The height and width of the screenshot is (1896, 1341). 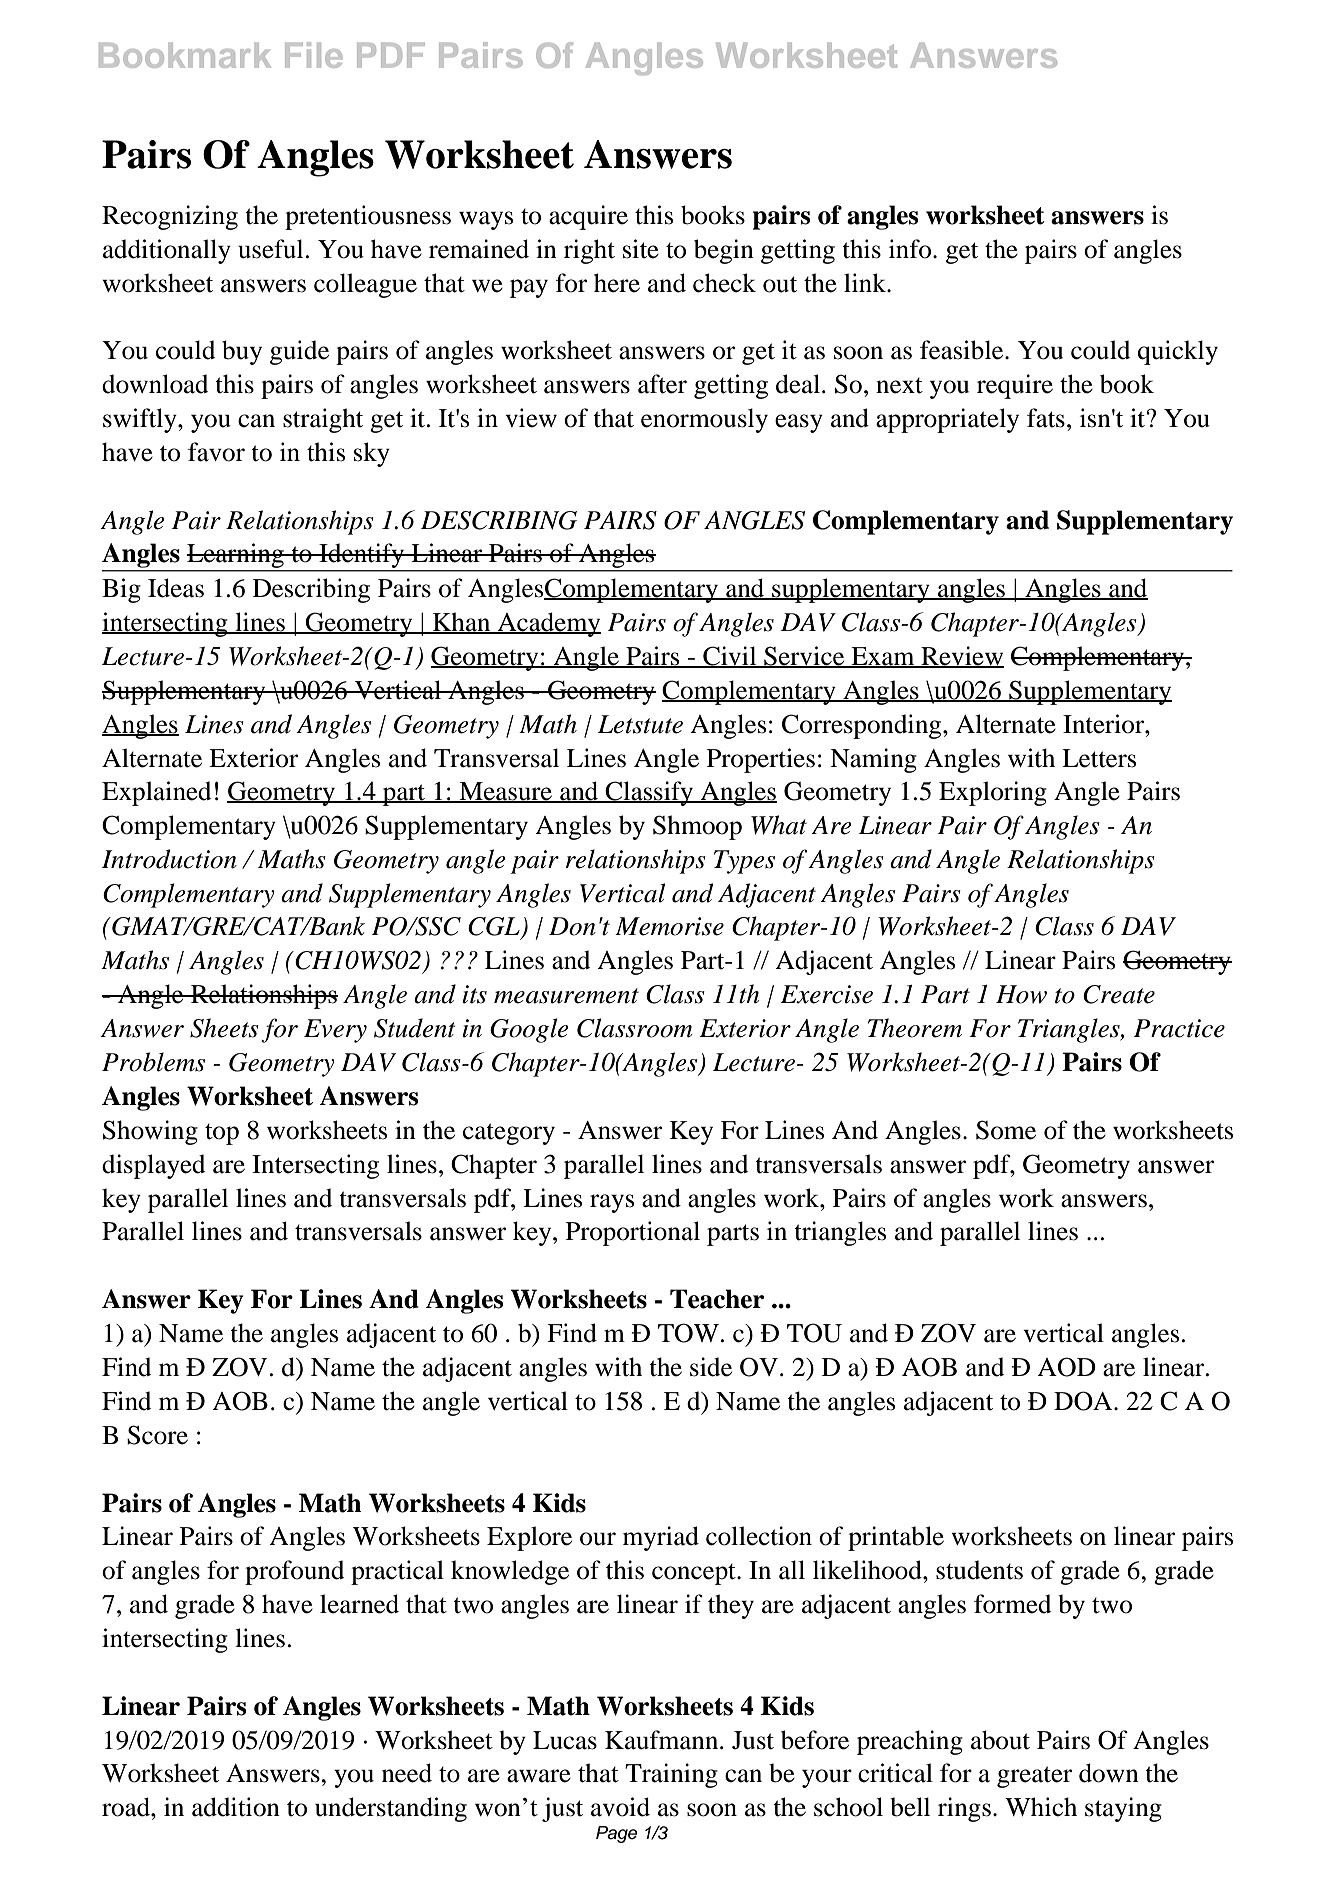 I want to click on Proportional, so click(x=633, y=1233).
